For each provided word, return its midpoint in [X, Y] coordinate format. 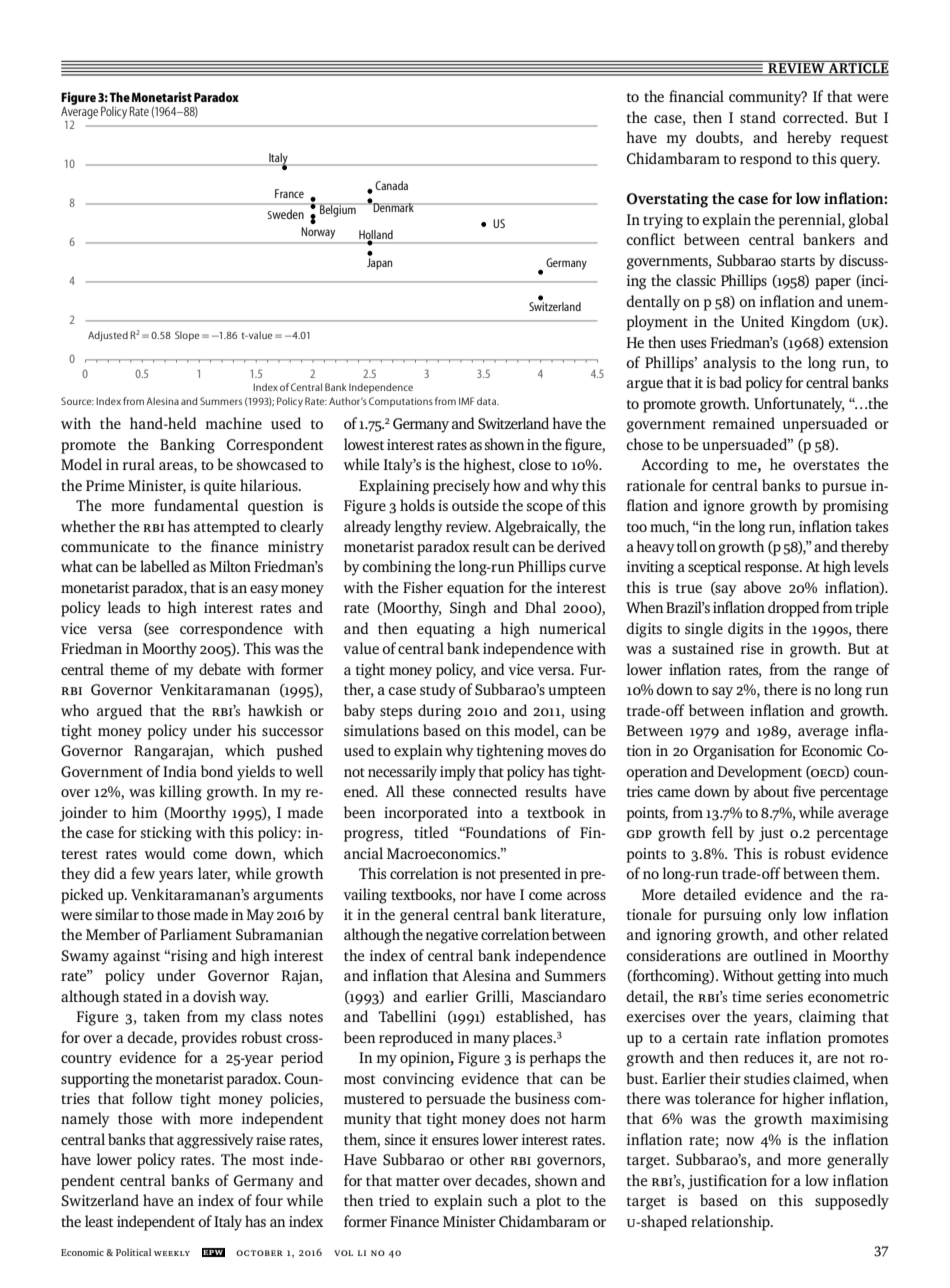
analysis [729, 364]
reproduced [416, 1039]
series [784, 996]
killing [180, 793]
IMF [466, 401]
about [771, 791]
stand [758, 117]
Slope [187, 336]
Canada [391, 185]
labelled [165, 566]
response [773, 570]
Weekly [172, 1253]
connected [485, 791]
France [289, 193]
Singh [468, 609]
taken [162, 1016]
